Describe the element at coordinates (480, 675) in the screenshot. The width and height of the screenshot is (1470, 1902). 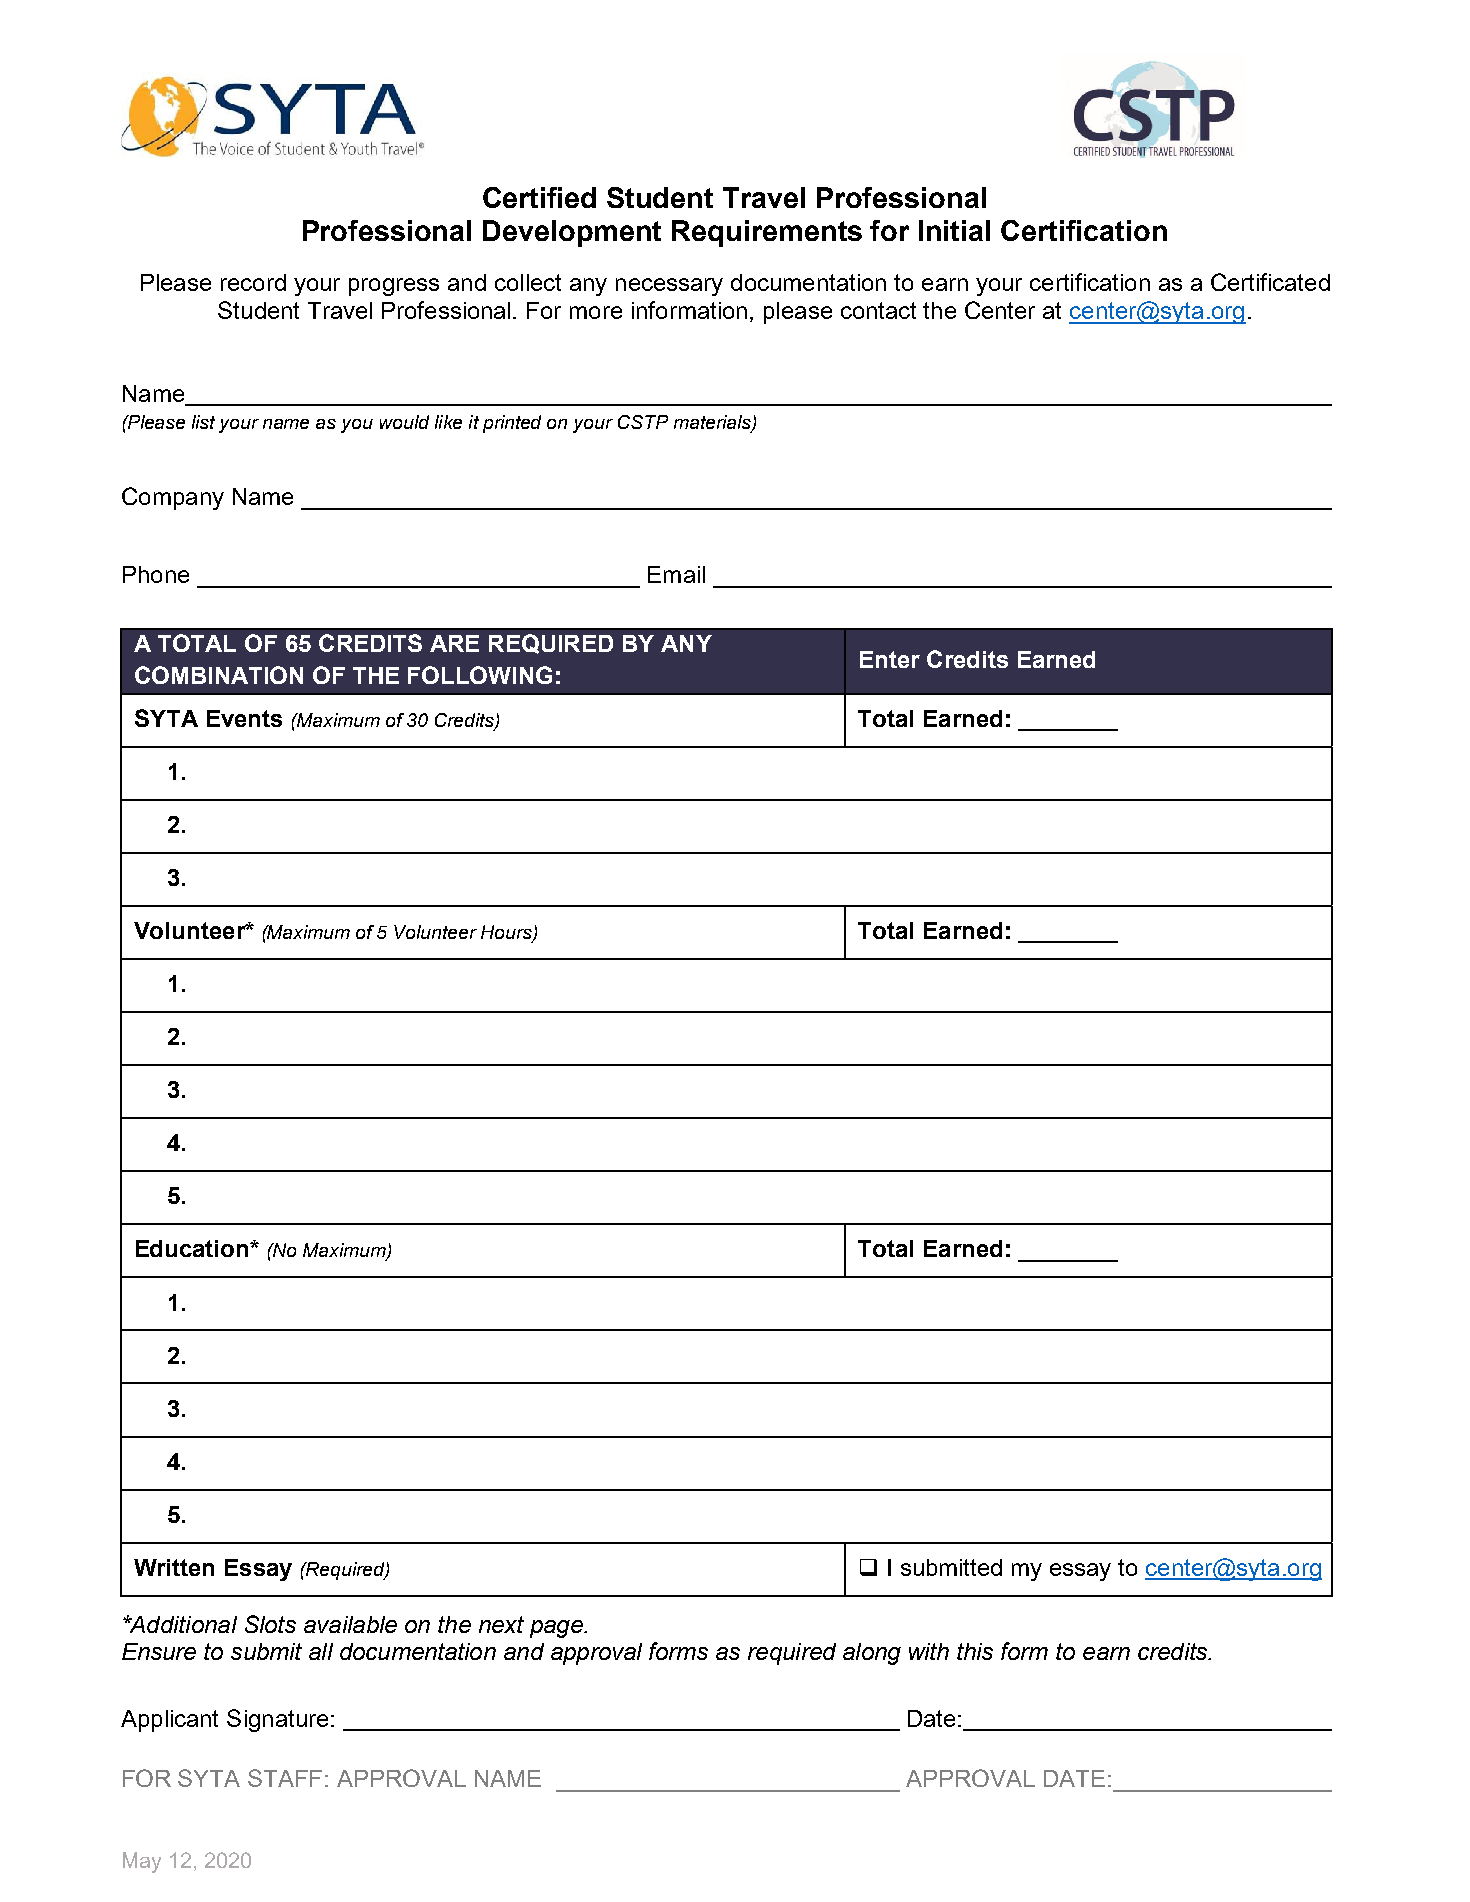
I see `FOLLOWING` at that location.
